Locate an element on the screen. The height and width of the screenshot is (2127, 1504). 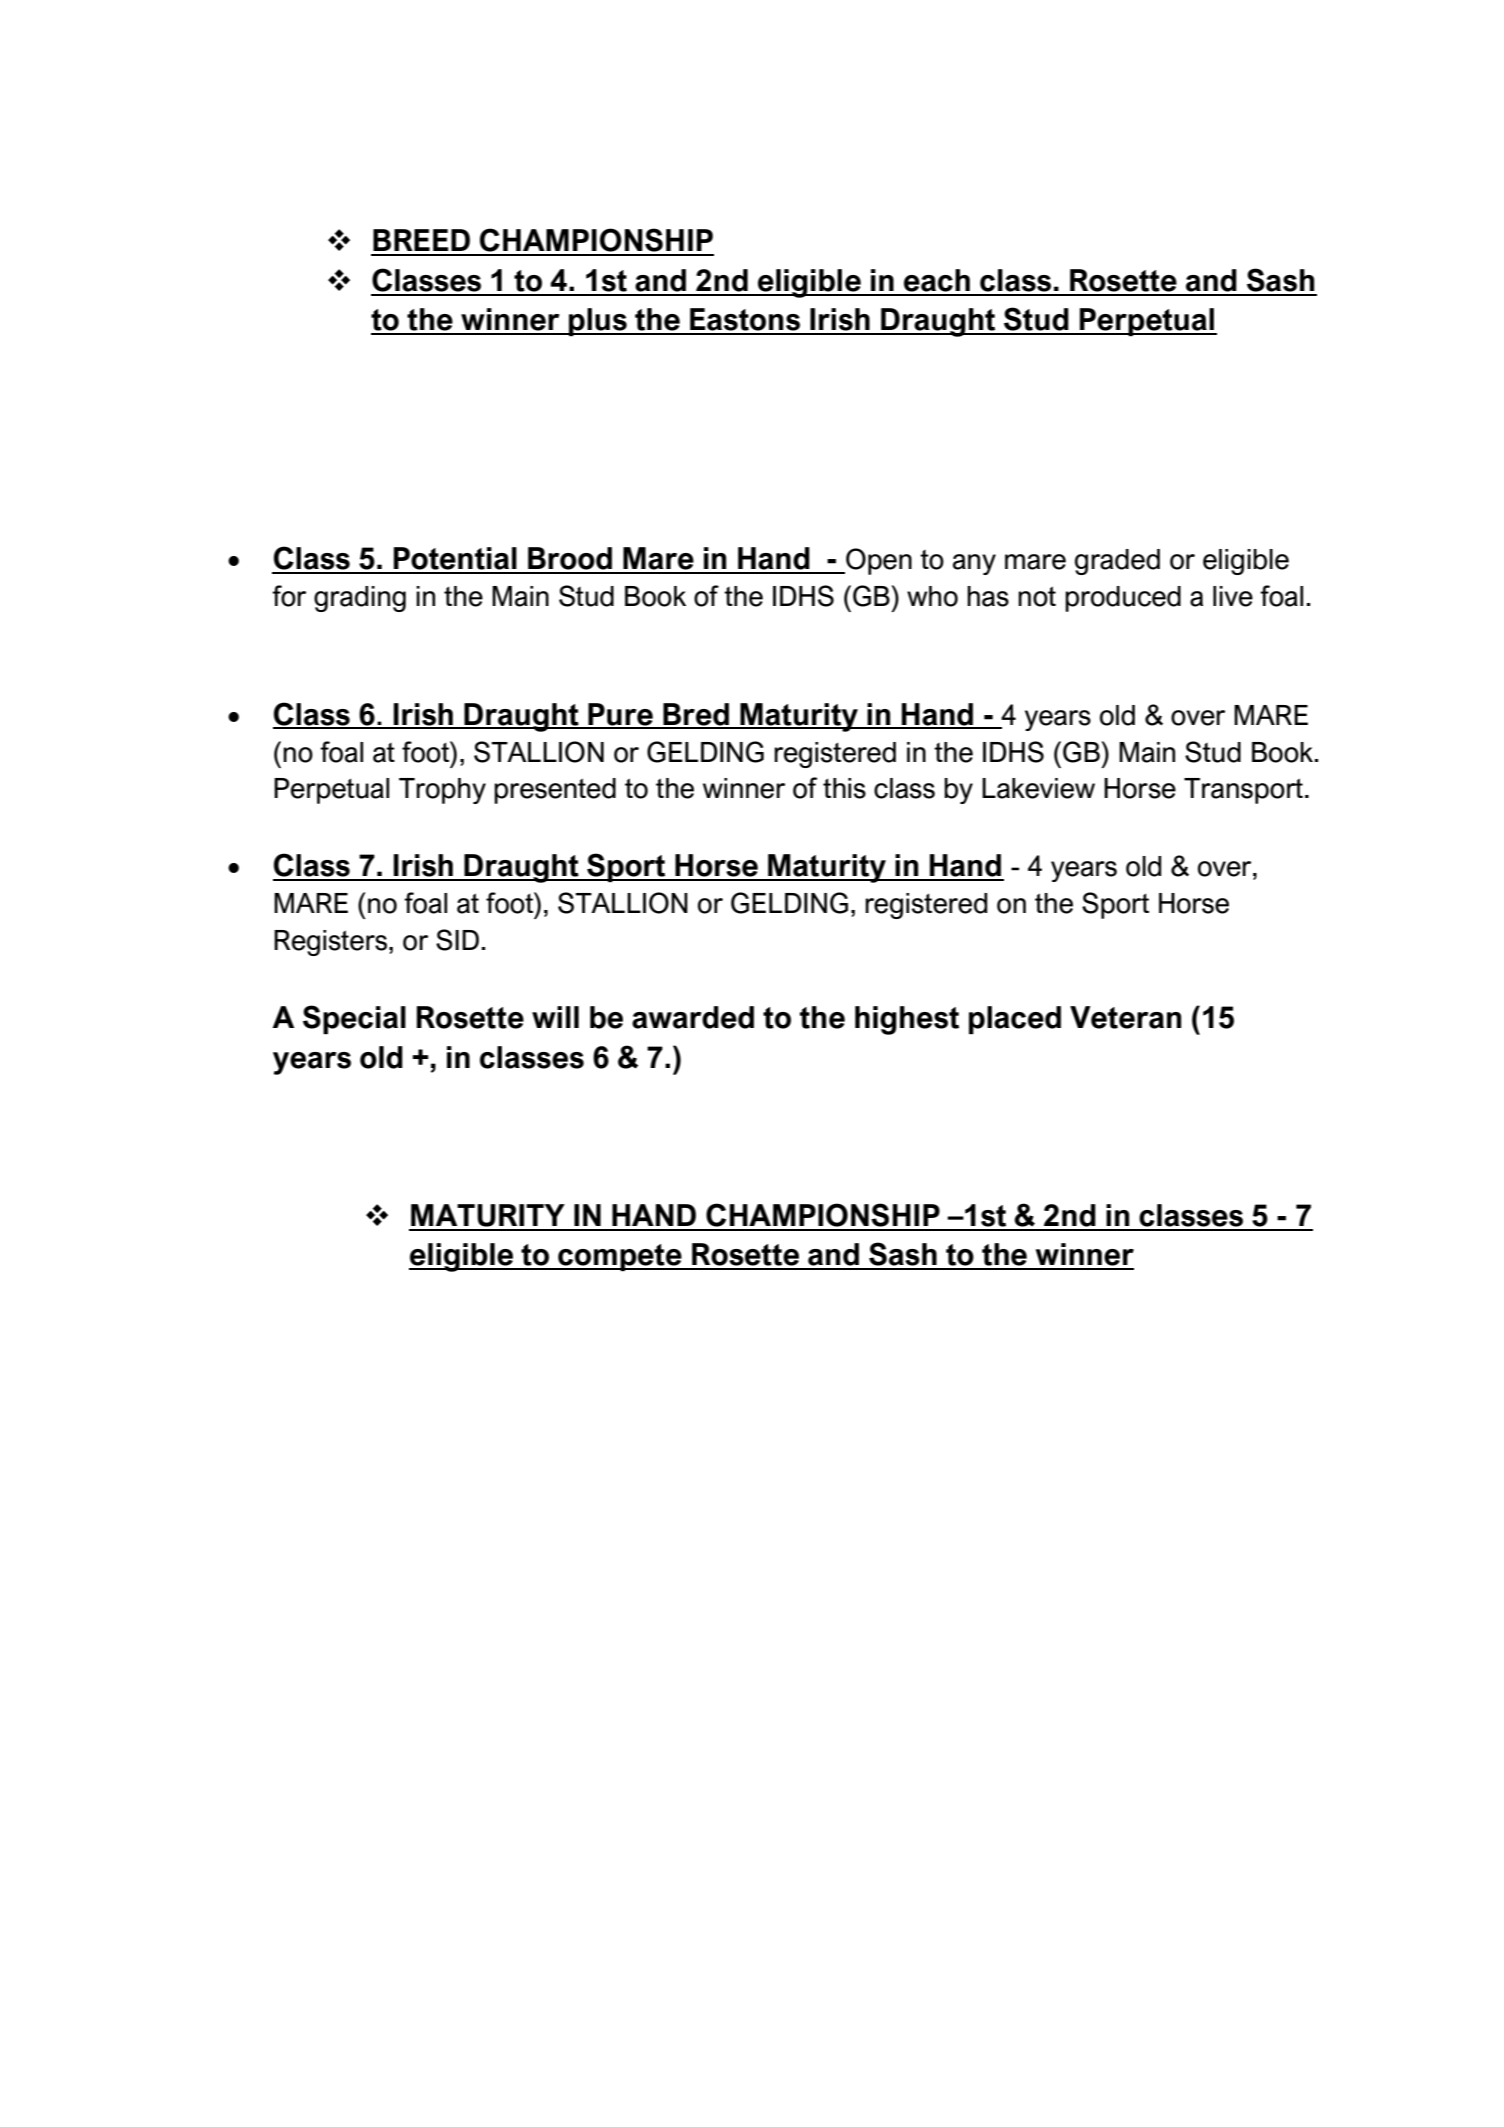
this is located at coordinates (844, 788).
